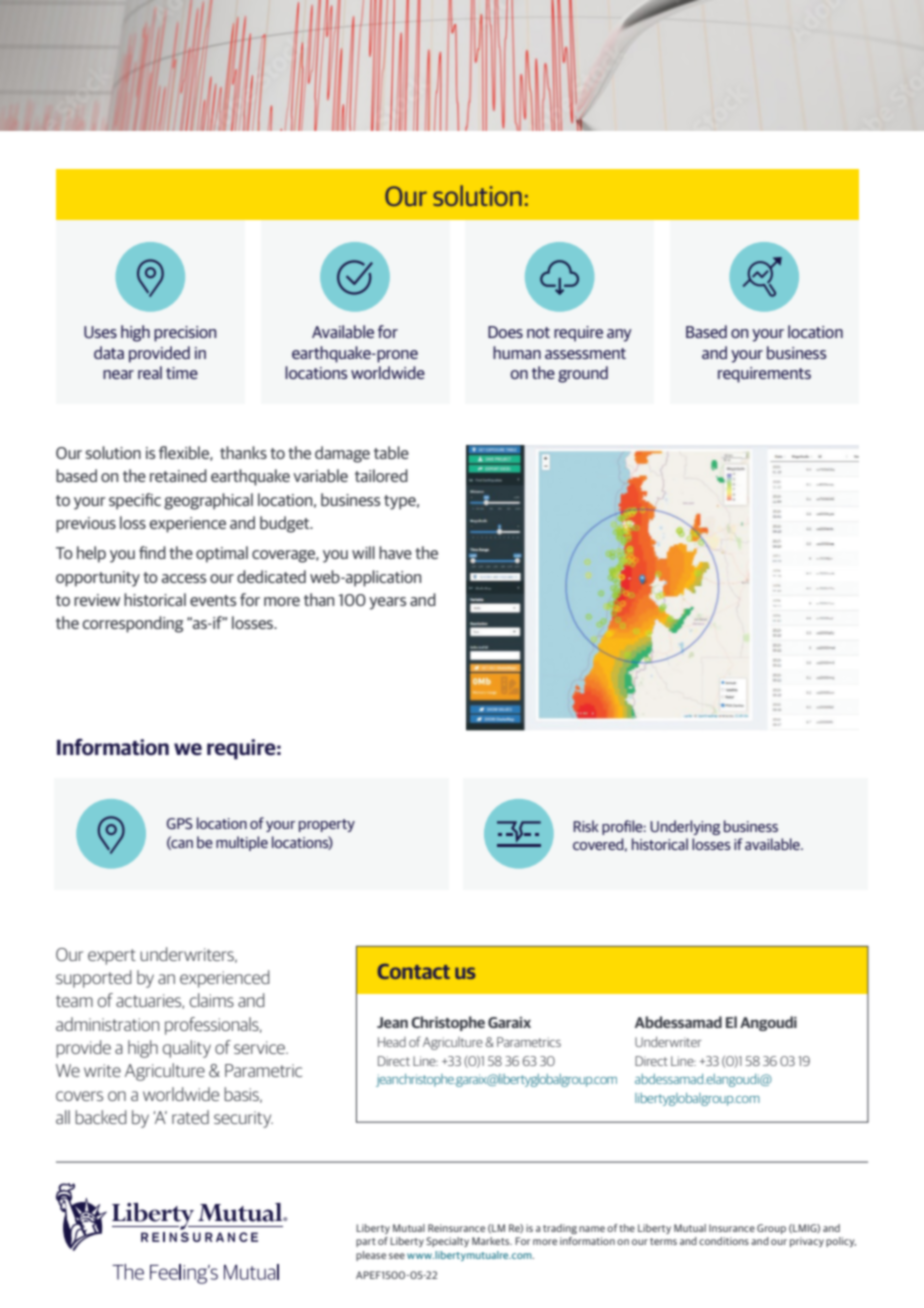  I want to click on GPS, so click(179, 823).
